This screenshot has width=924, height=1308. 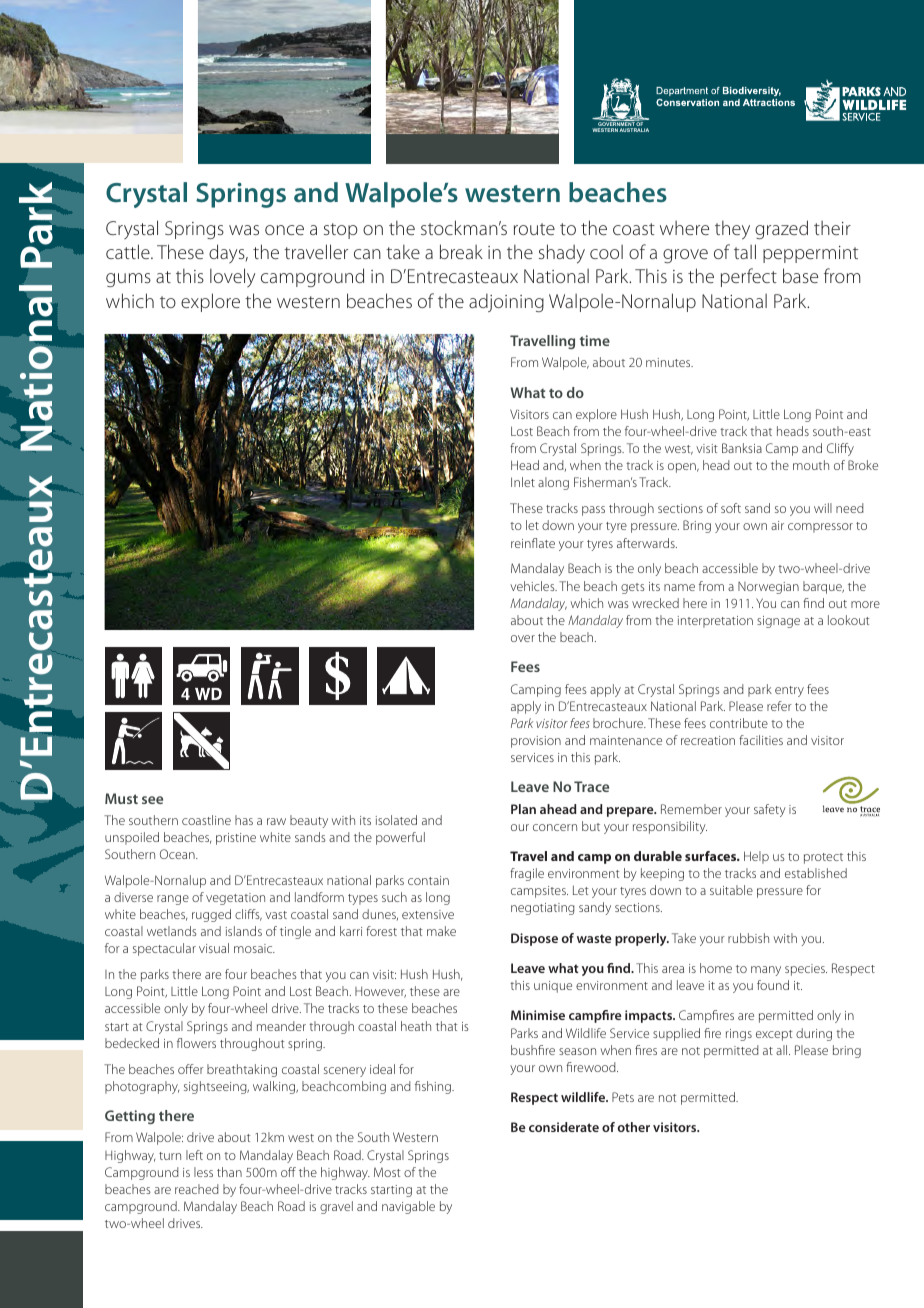 What do you see at coordinates (408, 1207) in the screenshot?
I see `navigable` at bounding box center [408, 1207].
